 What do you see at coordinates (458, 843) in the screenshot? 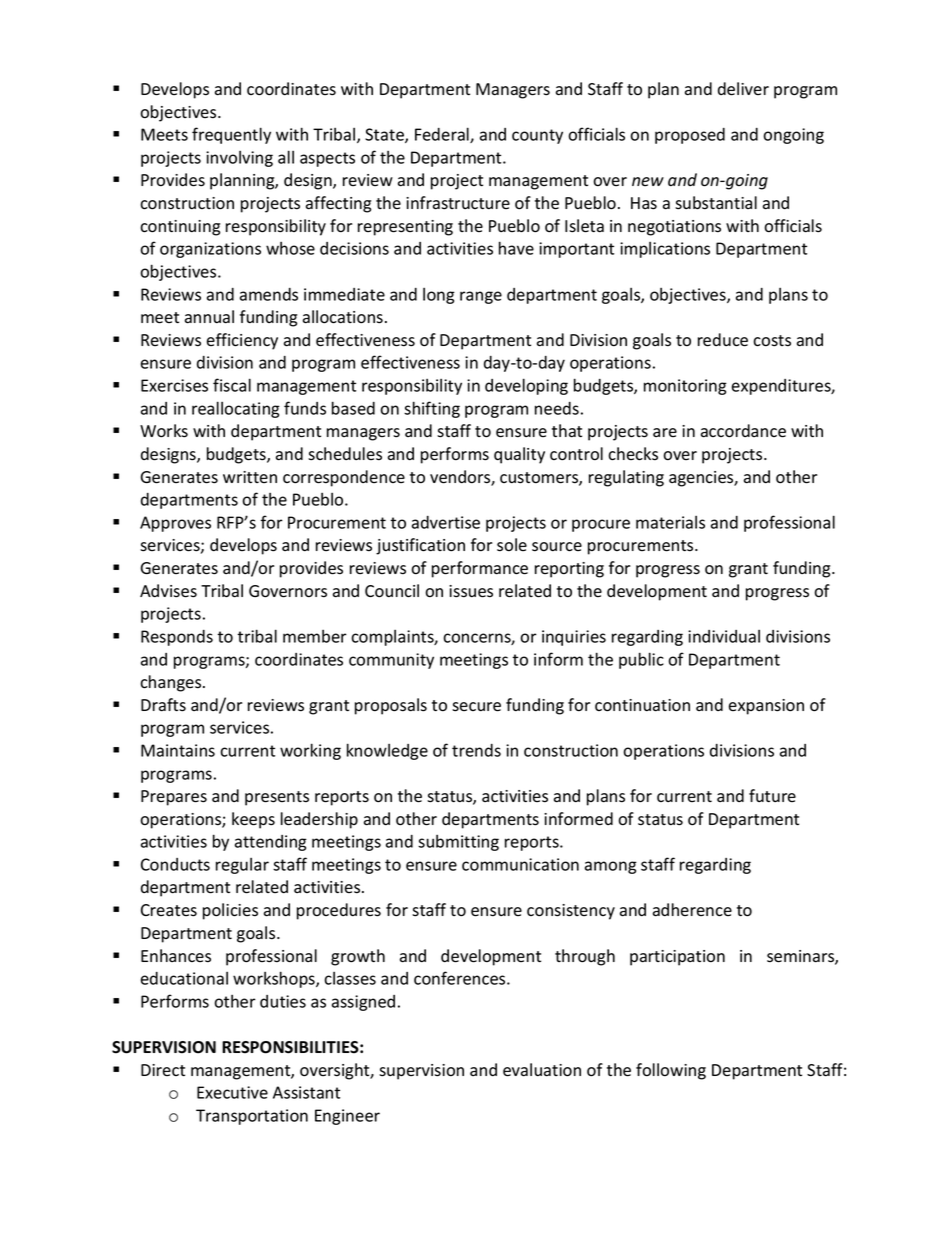
I see `submitting` at bounding box center [458, 843].
